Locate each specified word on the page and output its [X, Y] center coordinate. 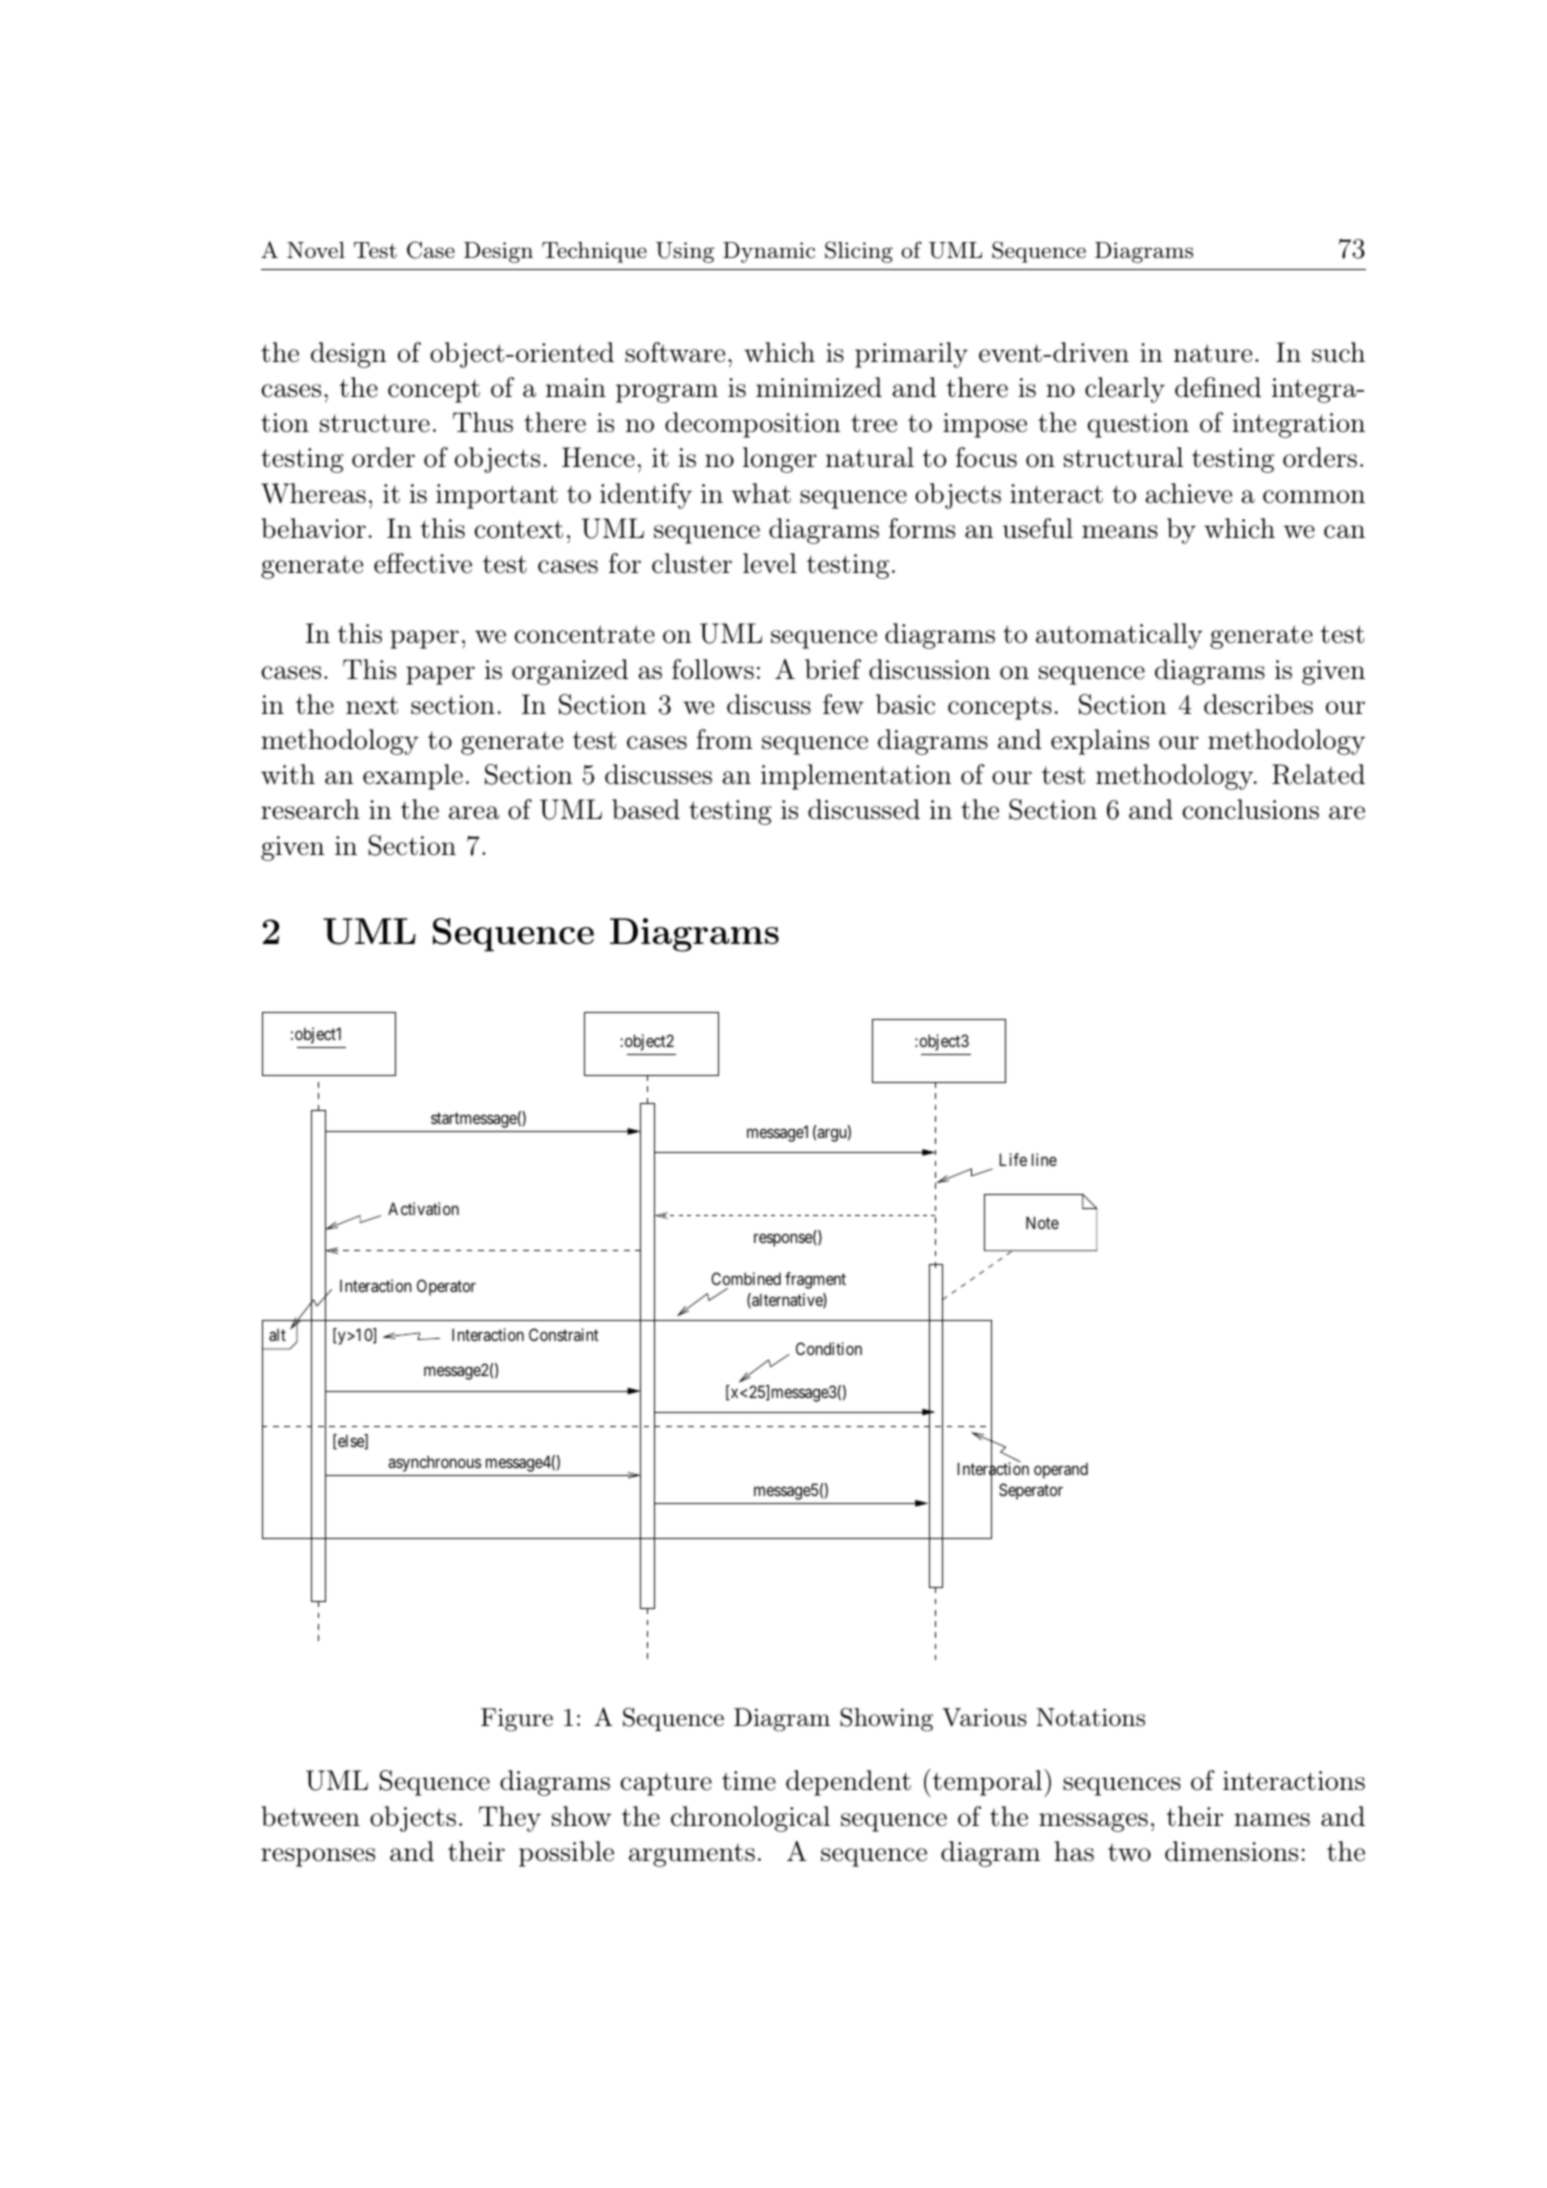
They [510, 1819]
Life [1013, 1159]
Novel [316, 250]
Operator [446, 1287]
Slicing [859, 252]
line [1044, 1159]
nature [1213, 353]
